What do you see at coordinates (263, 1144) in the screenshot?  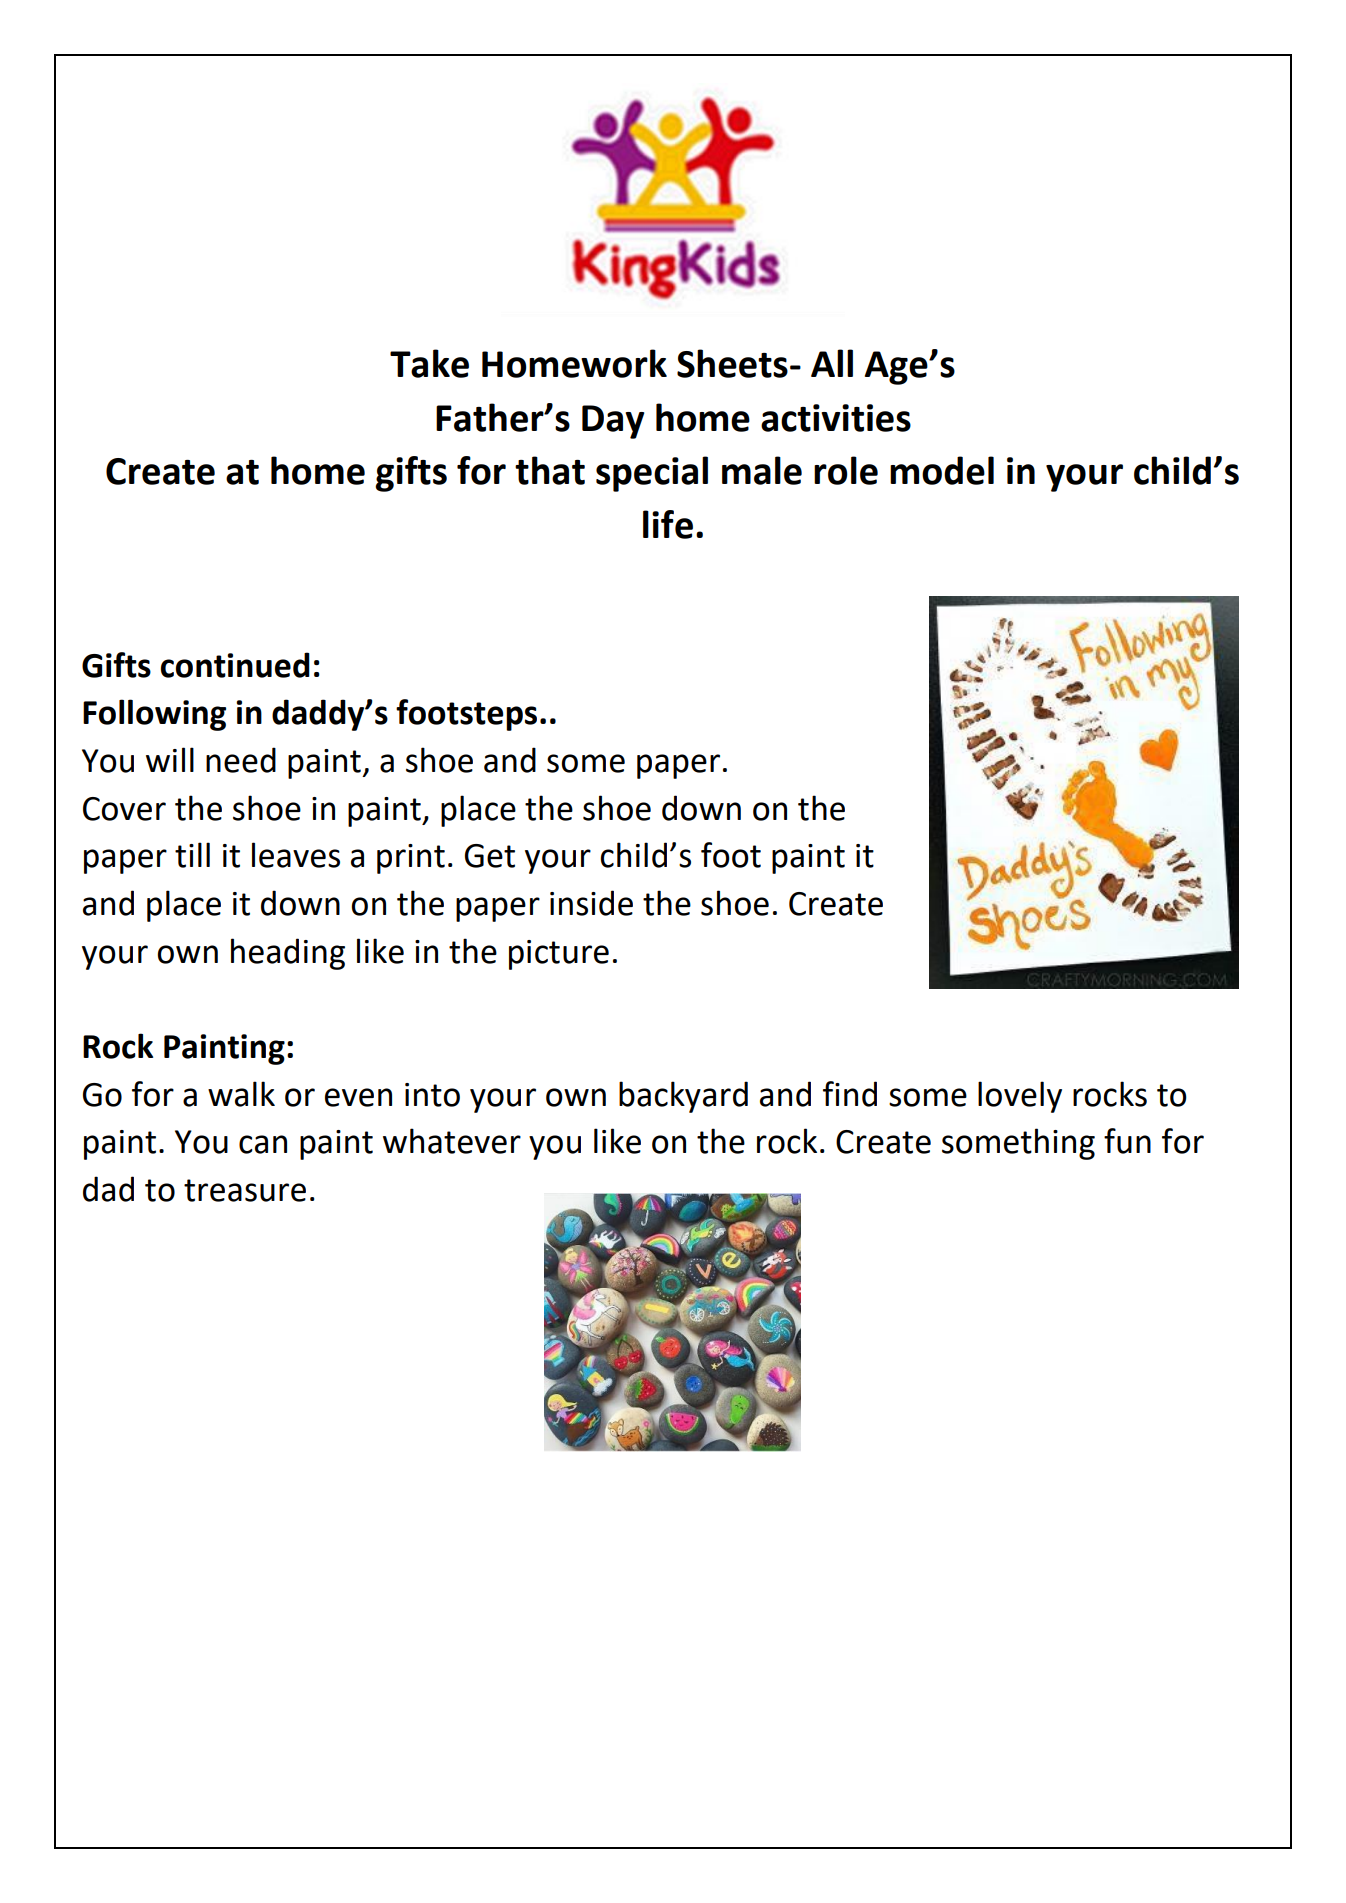 I see `can` at bounding box center [263, 1144].
